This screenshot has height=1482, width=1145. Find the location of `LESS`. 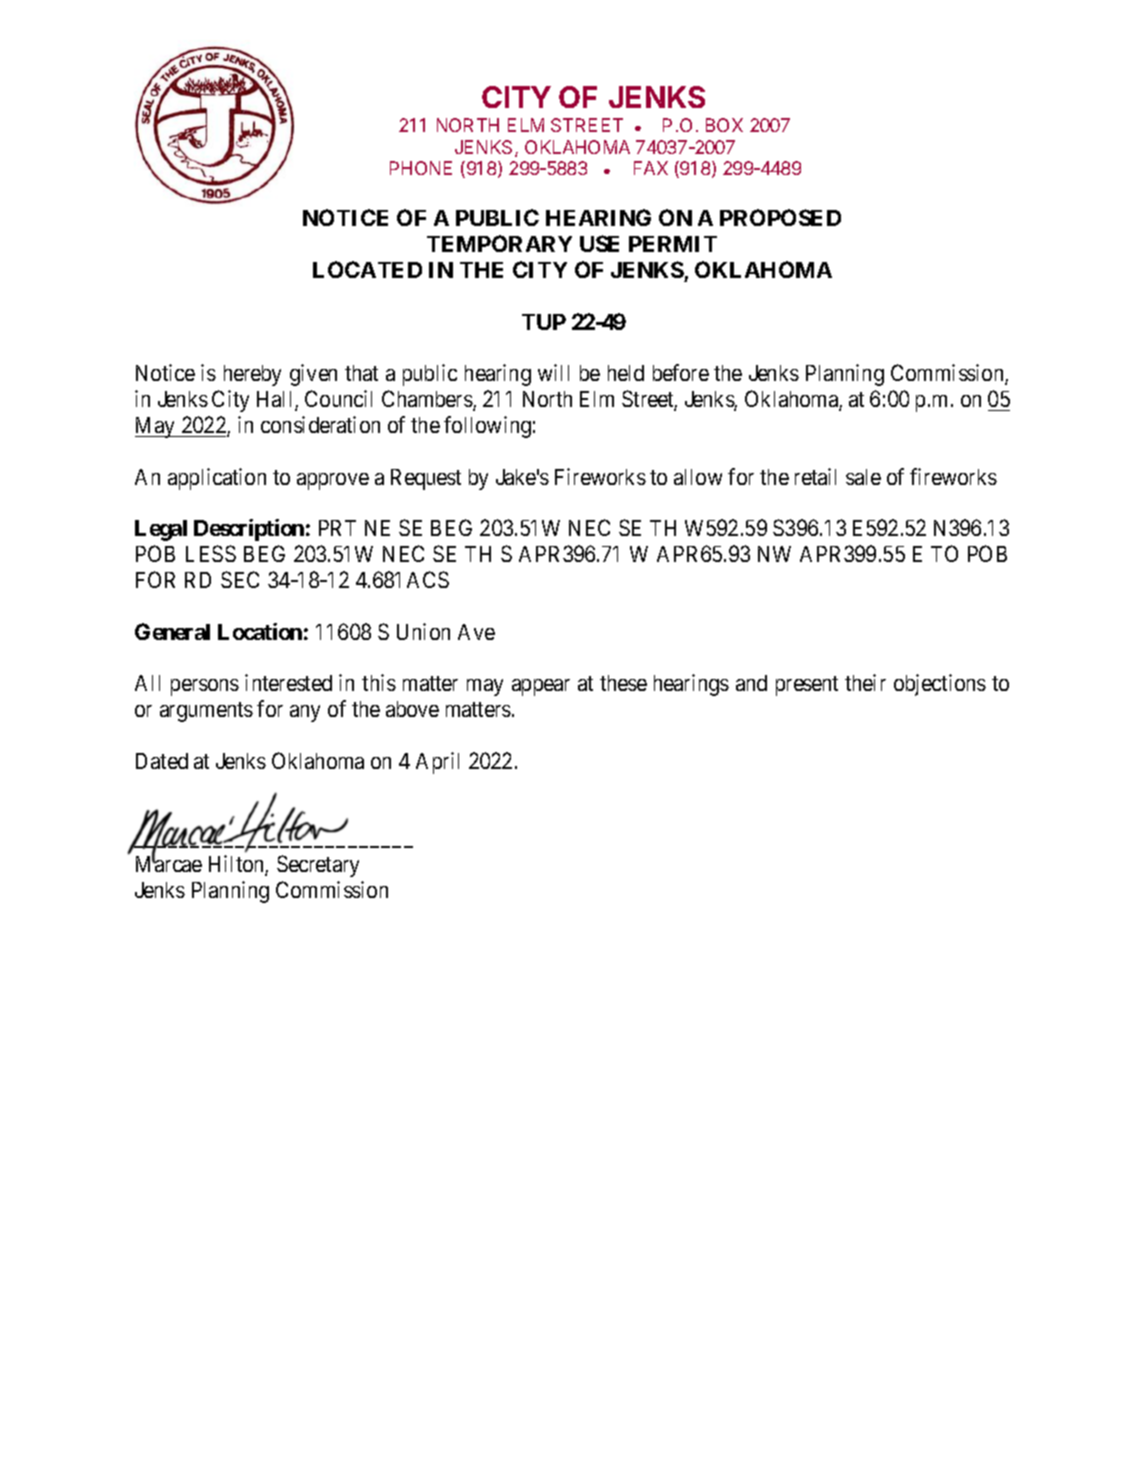

LESS is located at coordinates (211, 553).
